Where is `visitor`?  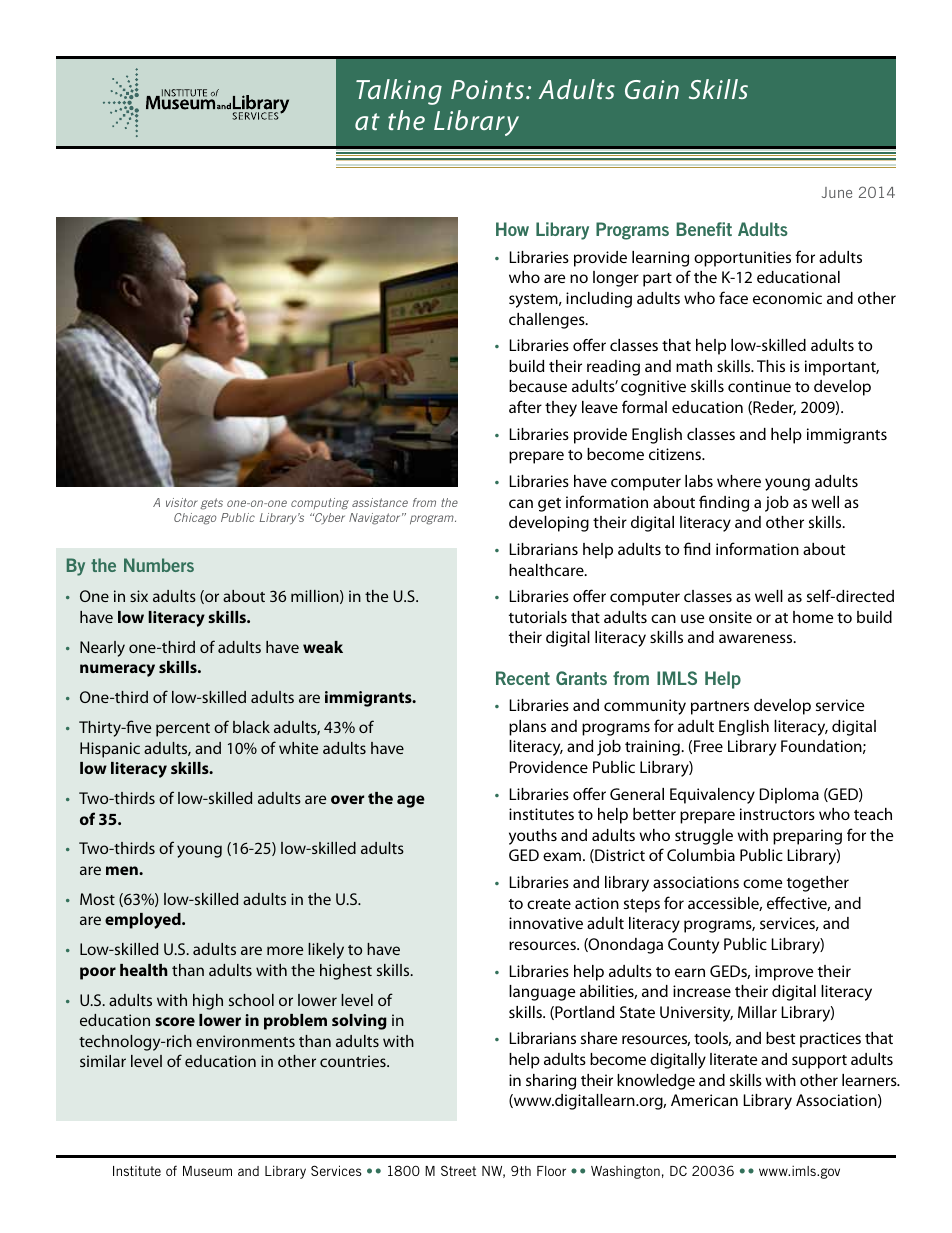
visitor is located at coordinates (182, 502).
